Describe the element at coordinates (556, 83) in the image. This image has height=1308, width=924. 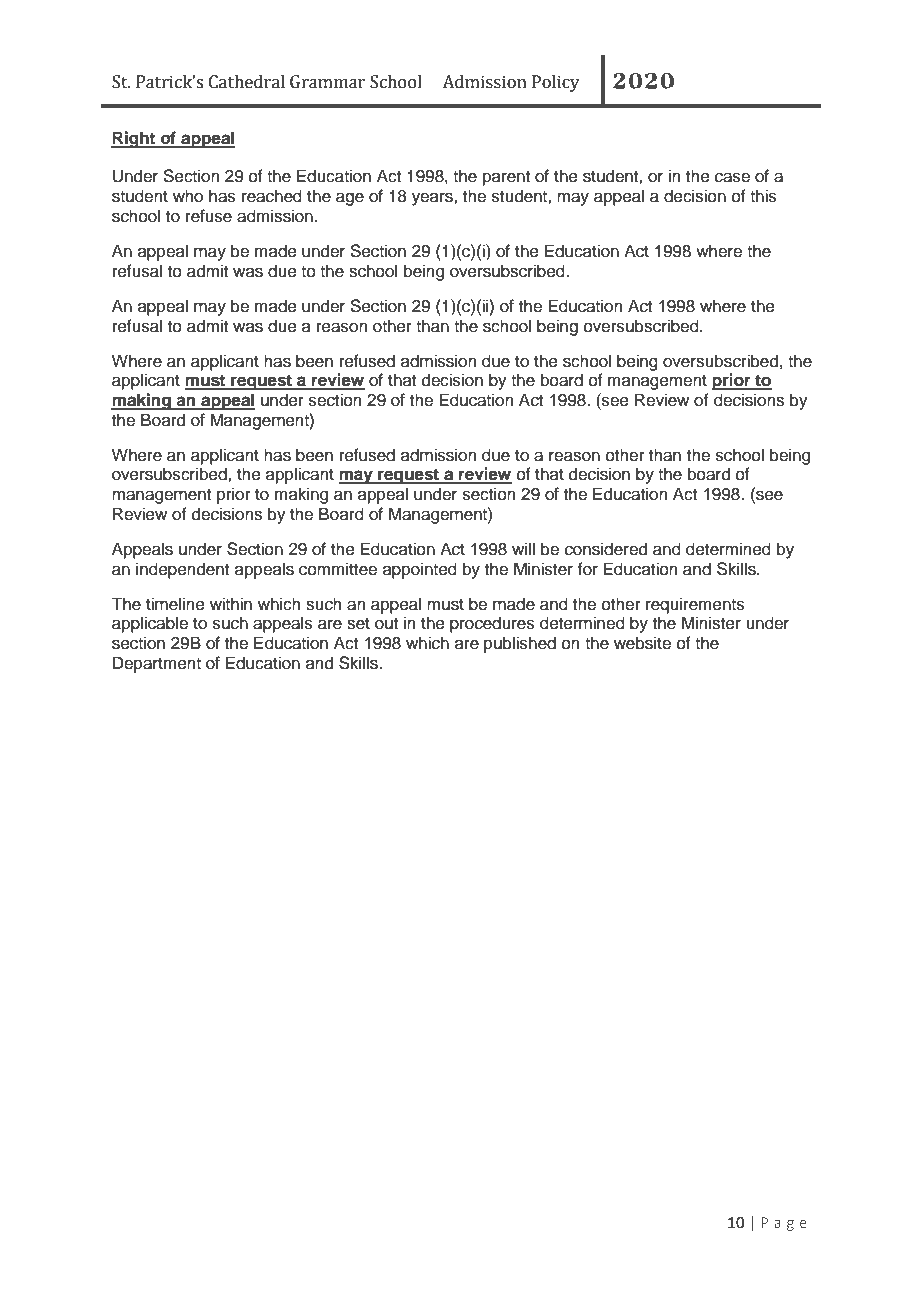
I see `Policy` at that location.
